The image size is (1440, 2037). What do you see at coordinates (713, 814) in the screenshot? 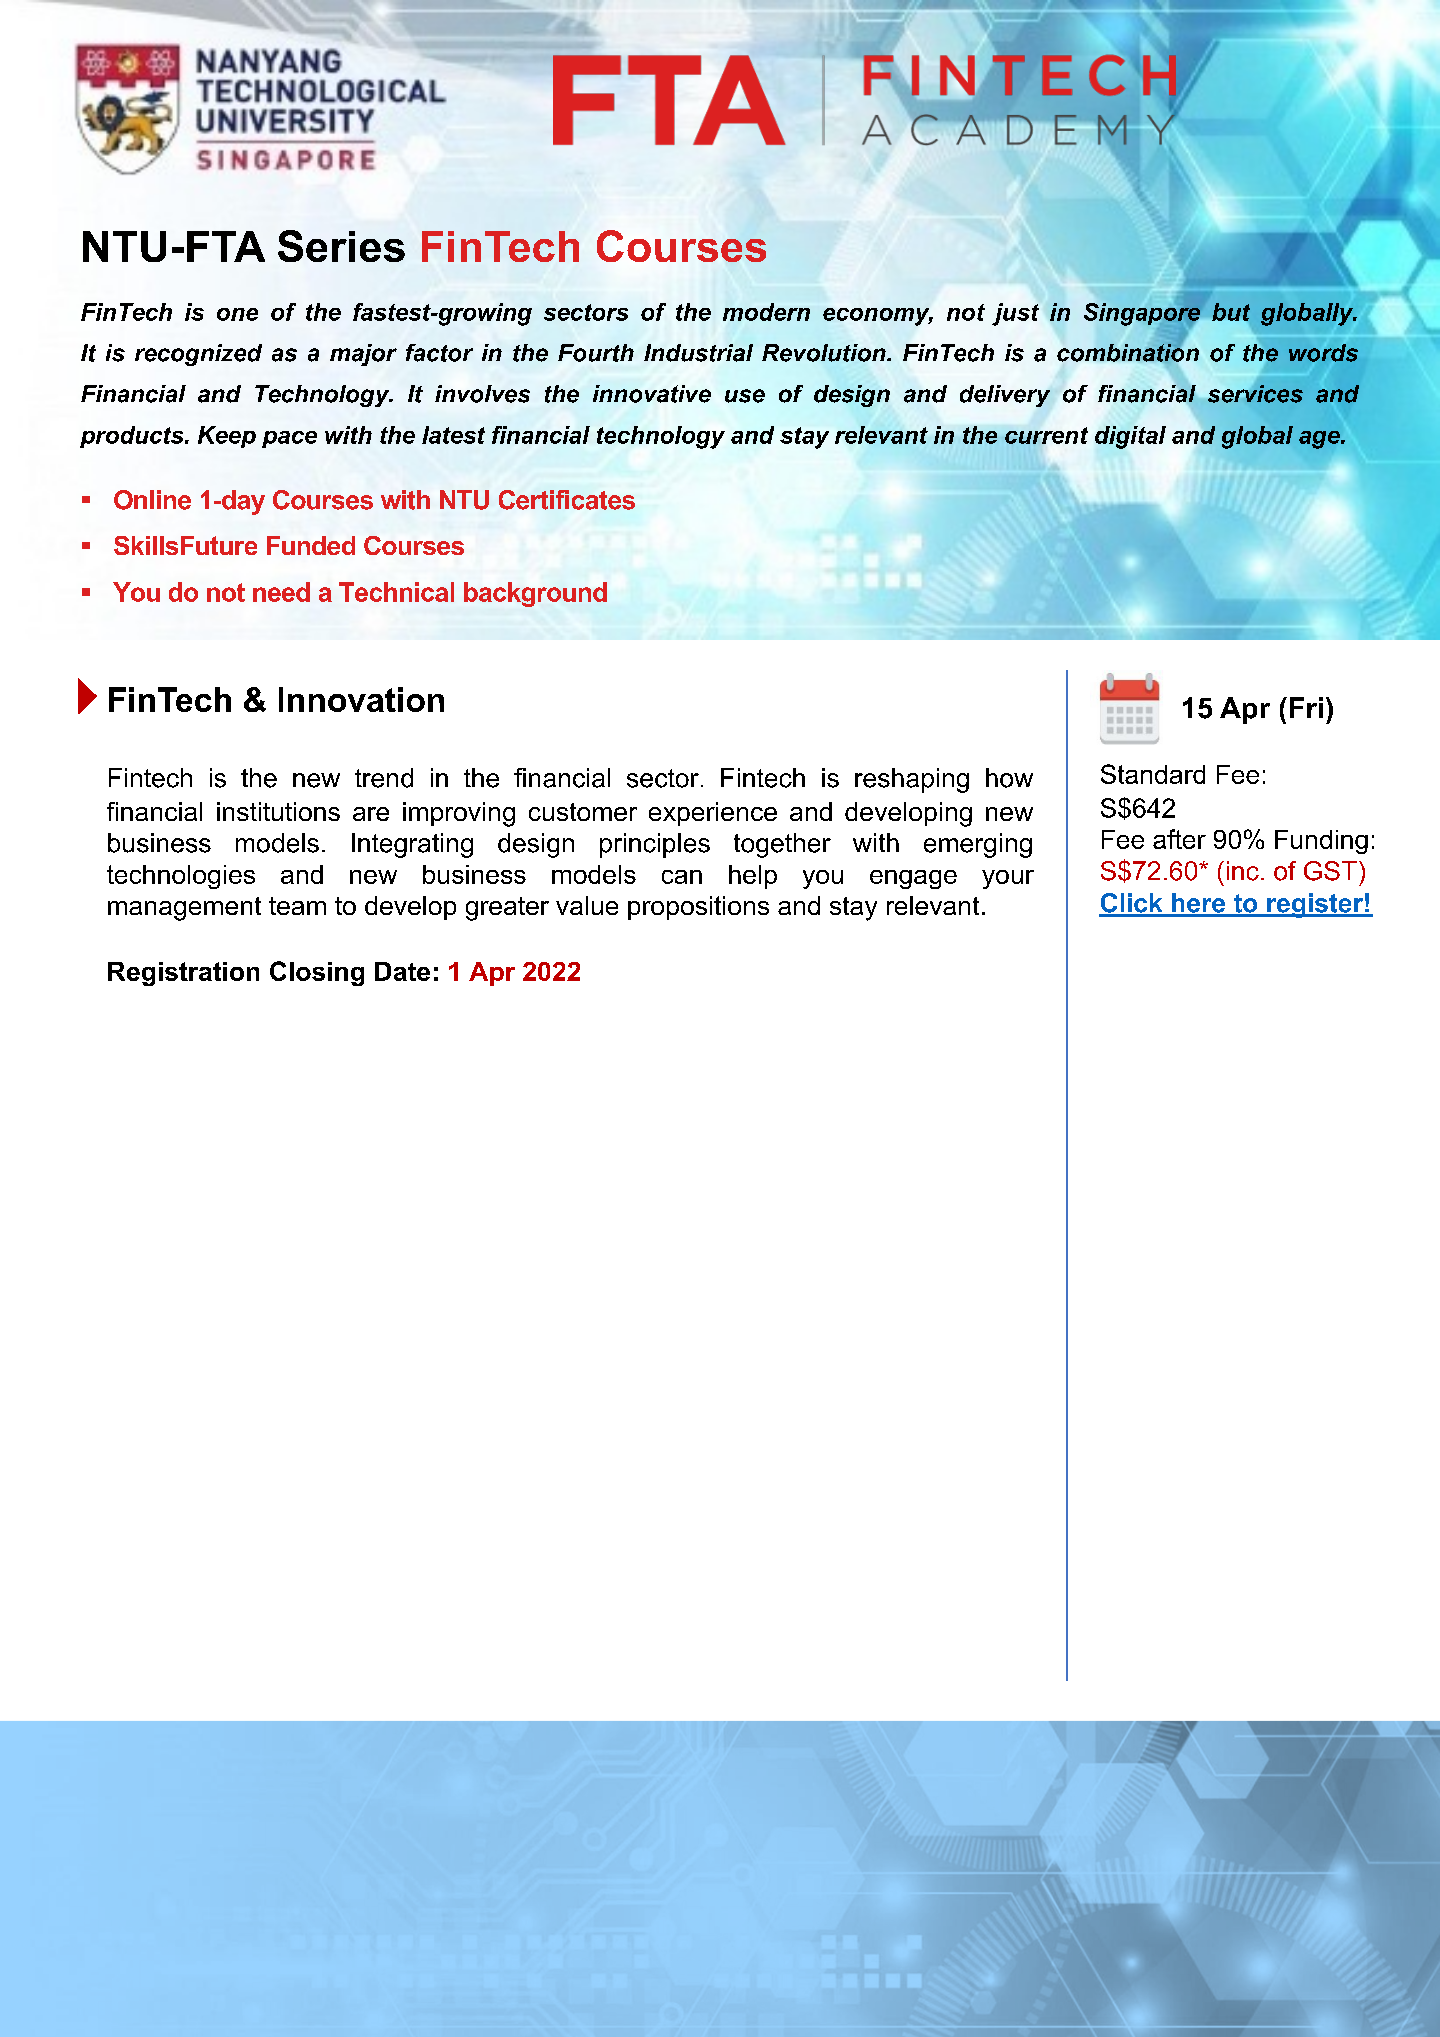
I see `experience` at bounding box center [713, 814].
